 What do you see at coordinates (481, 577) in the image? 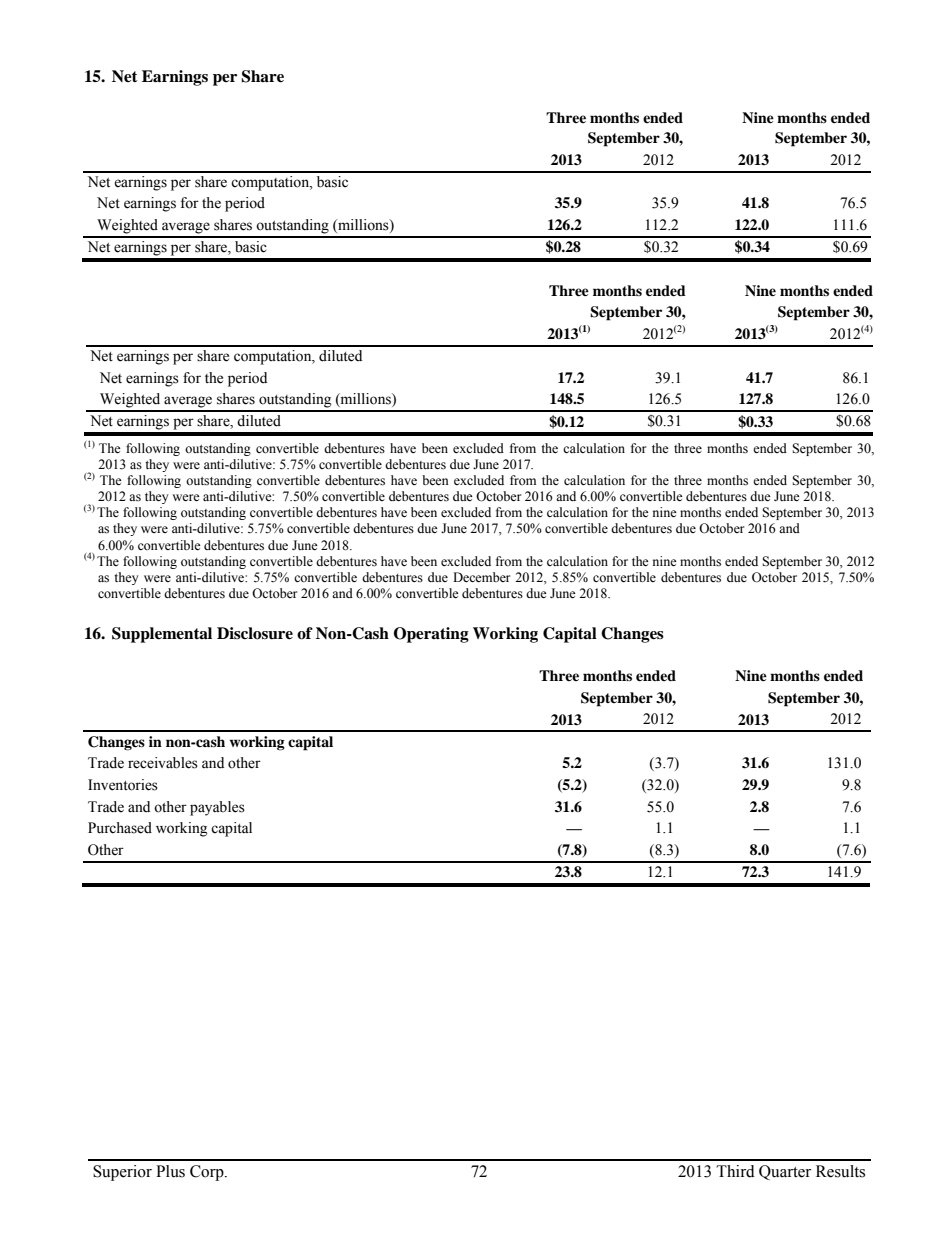
I see `December` at bounding box center [481, 577].
